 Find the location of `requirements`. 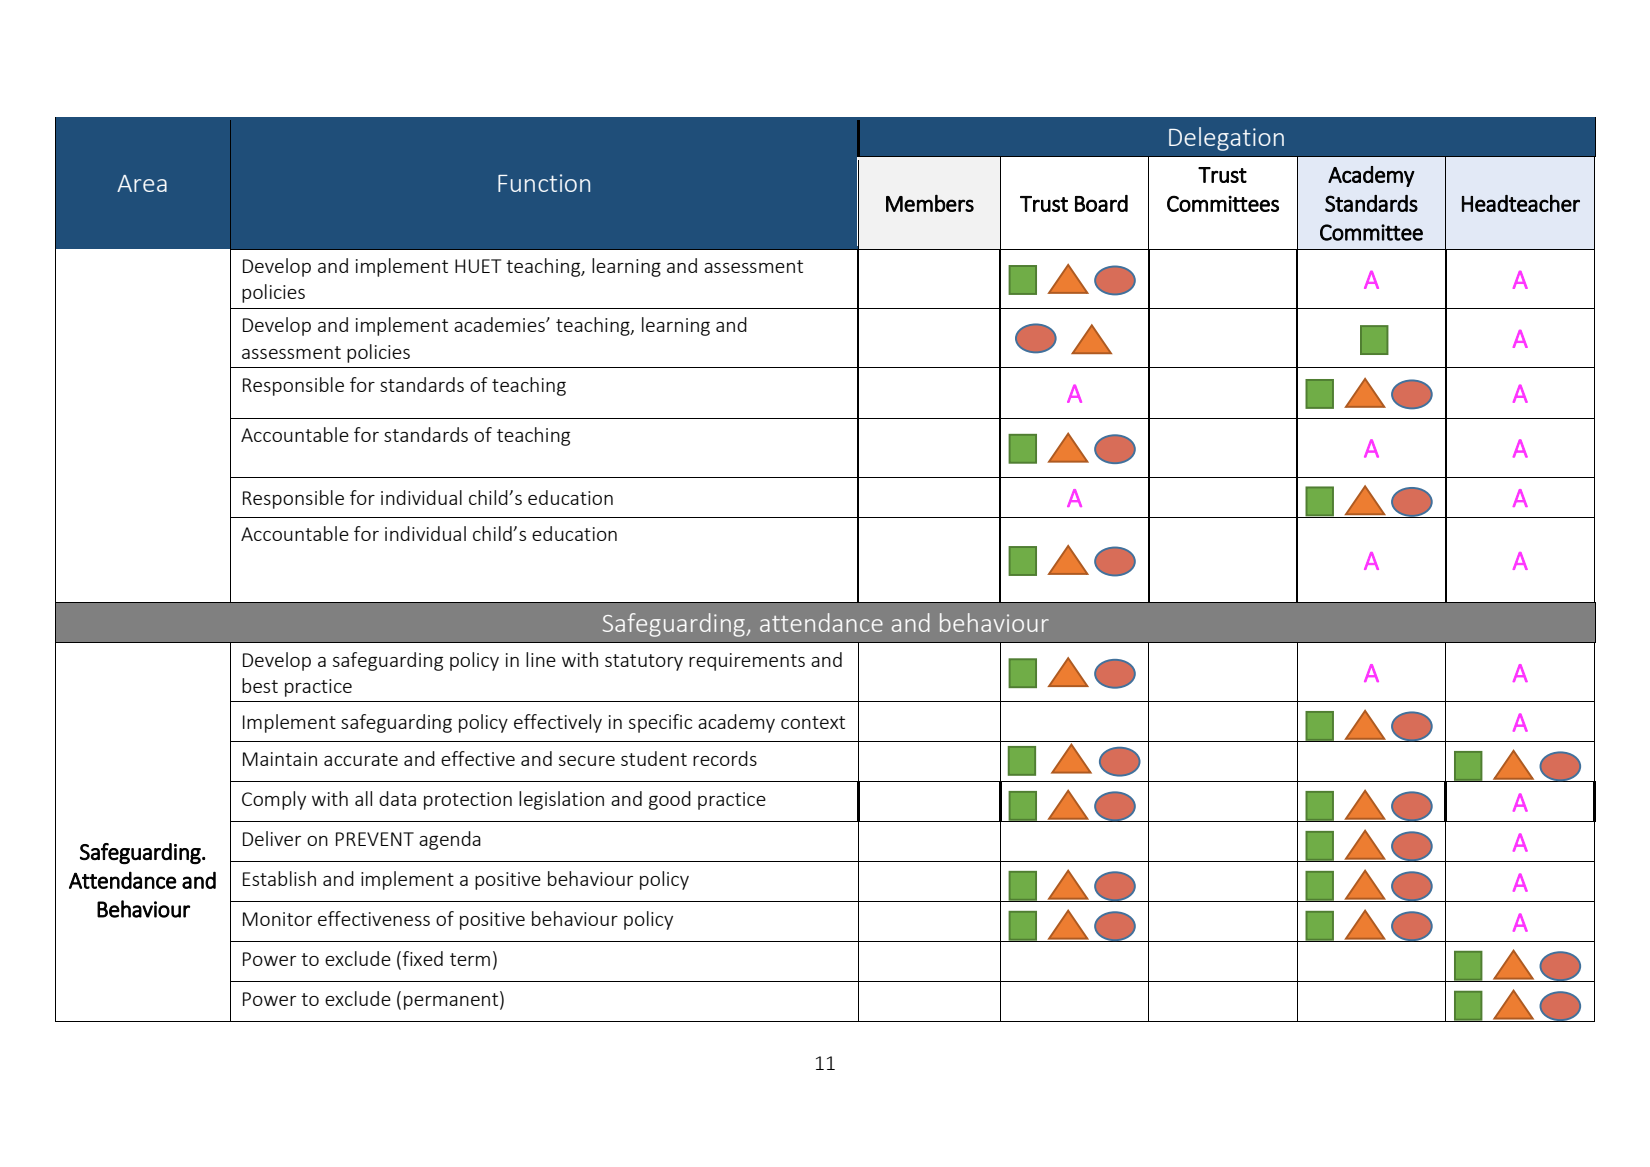

requirements is located at coordinates (747, 662).
